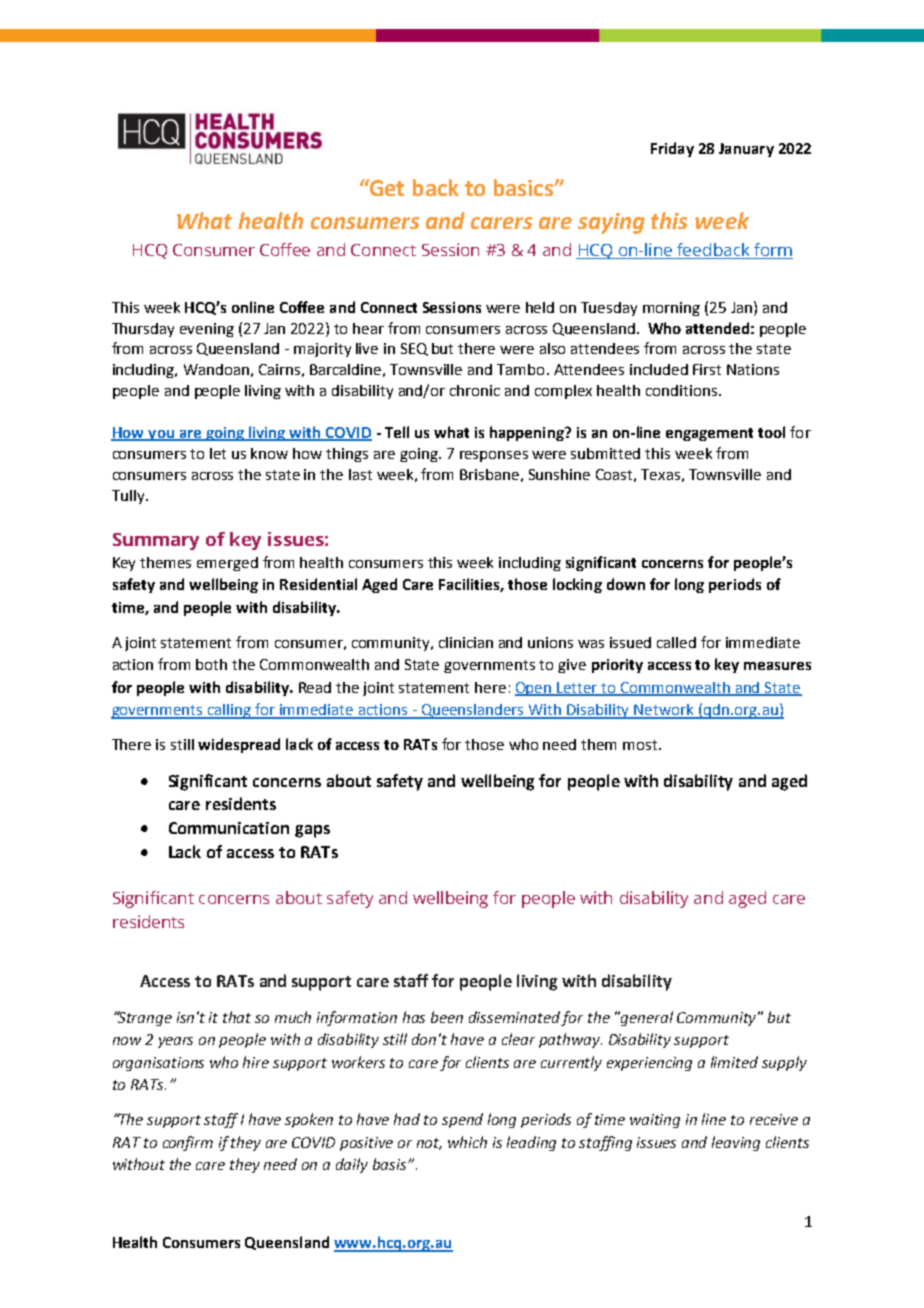  Describe the element at coordinates (525, 187) in the document. I see `basics` at that location.
